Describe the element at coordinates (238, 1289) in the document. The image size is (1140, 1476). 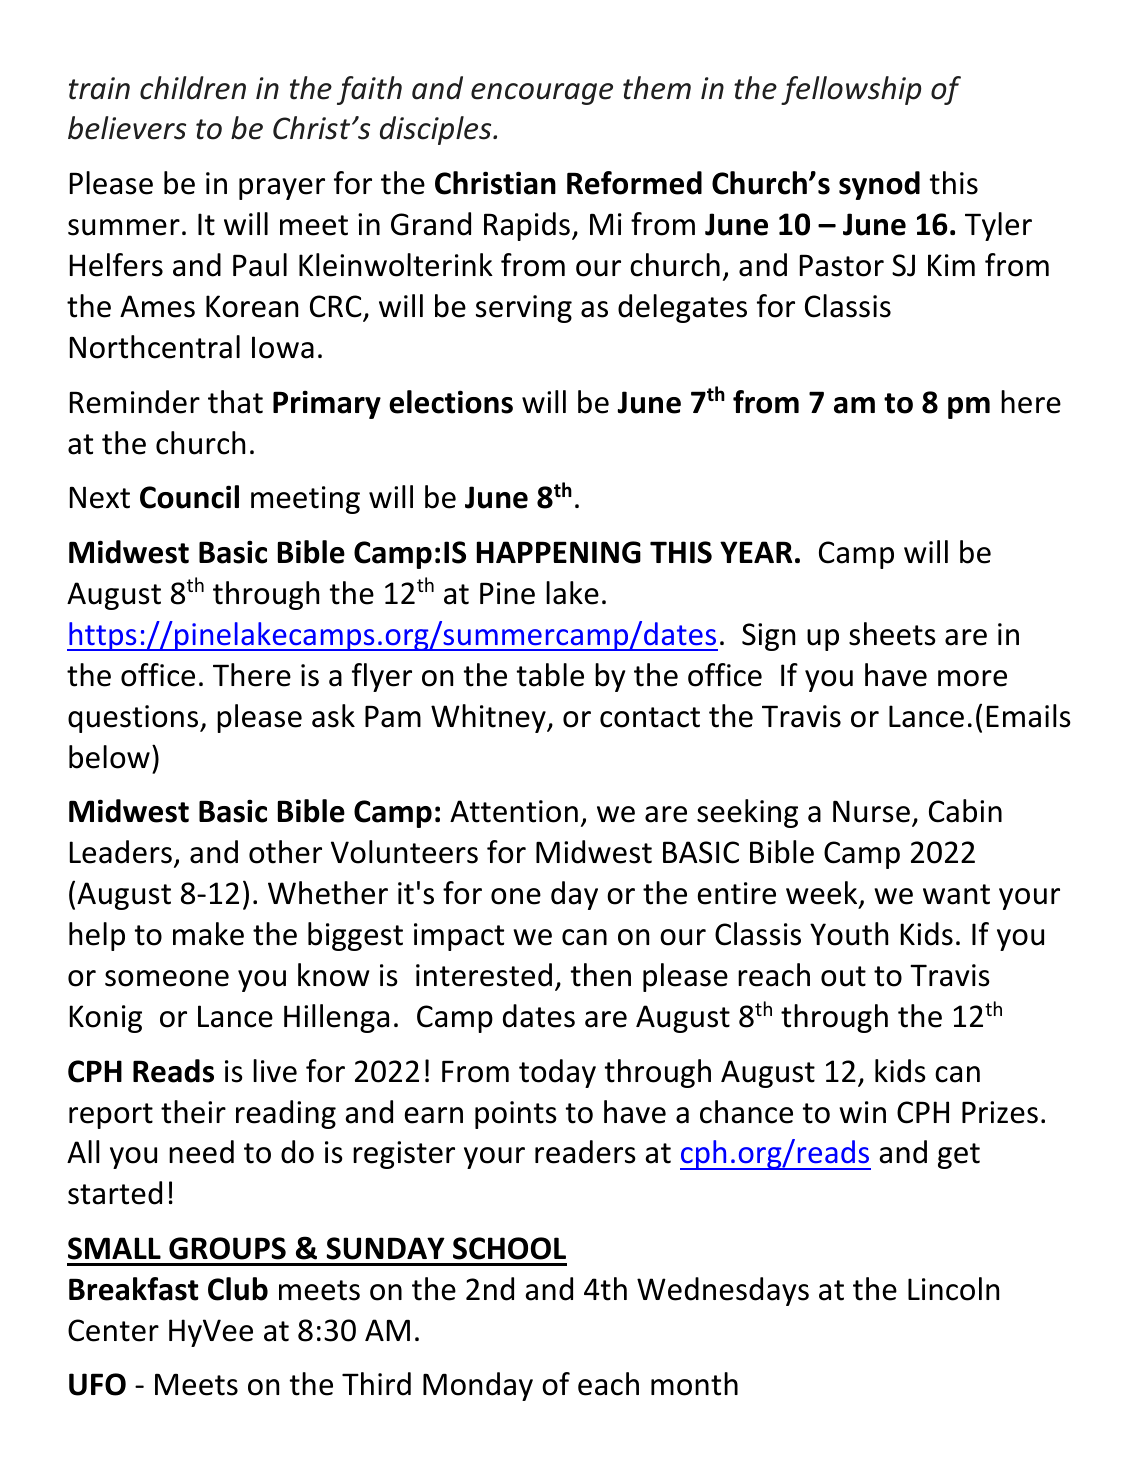
I see `Club` at that location.
